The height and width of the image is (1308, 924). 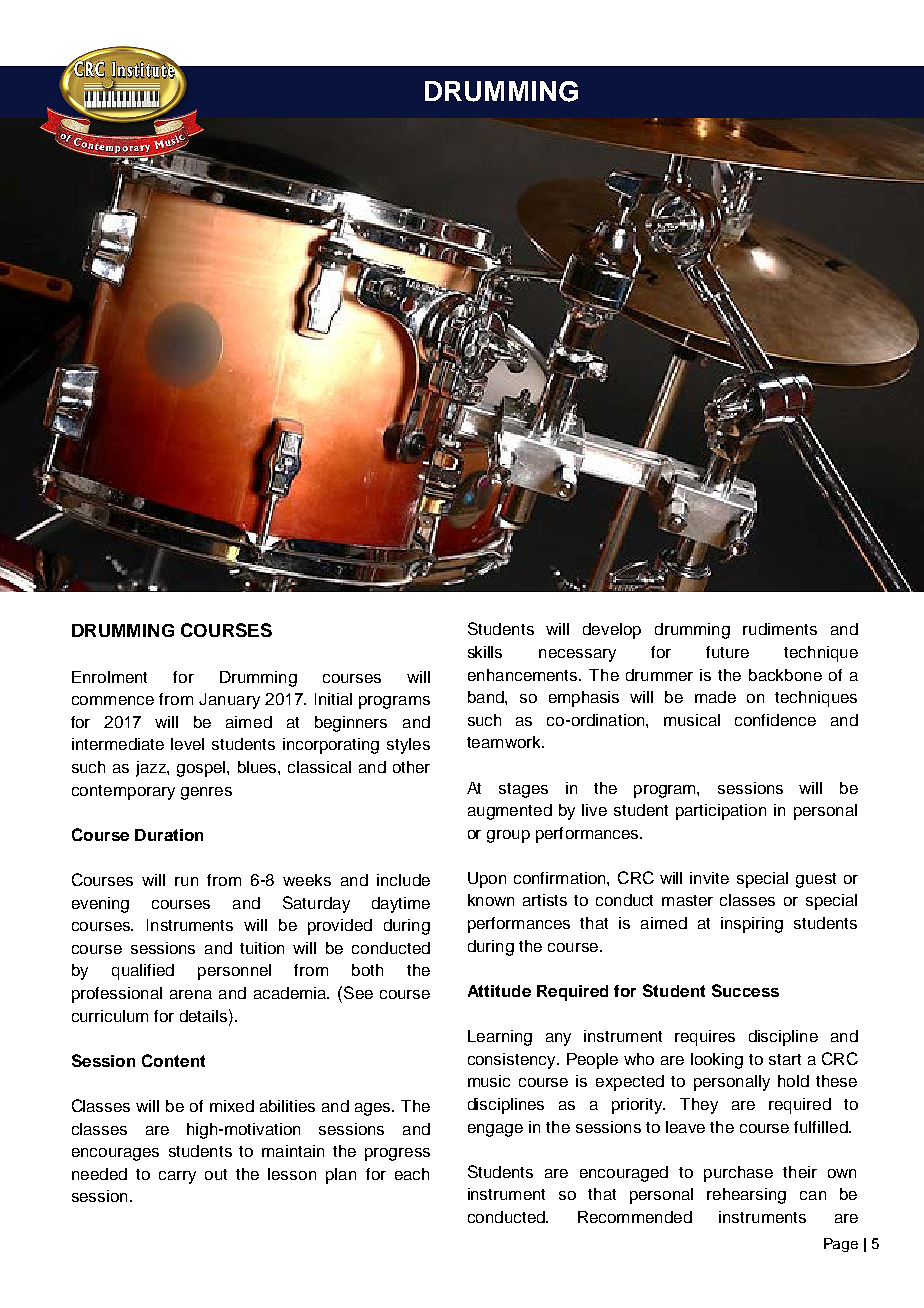 I want to click on carry, so click(x=177, y=1177).
